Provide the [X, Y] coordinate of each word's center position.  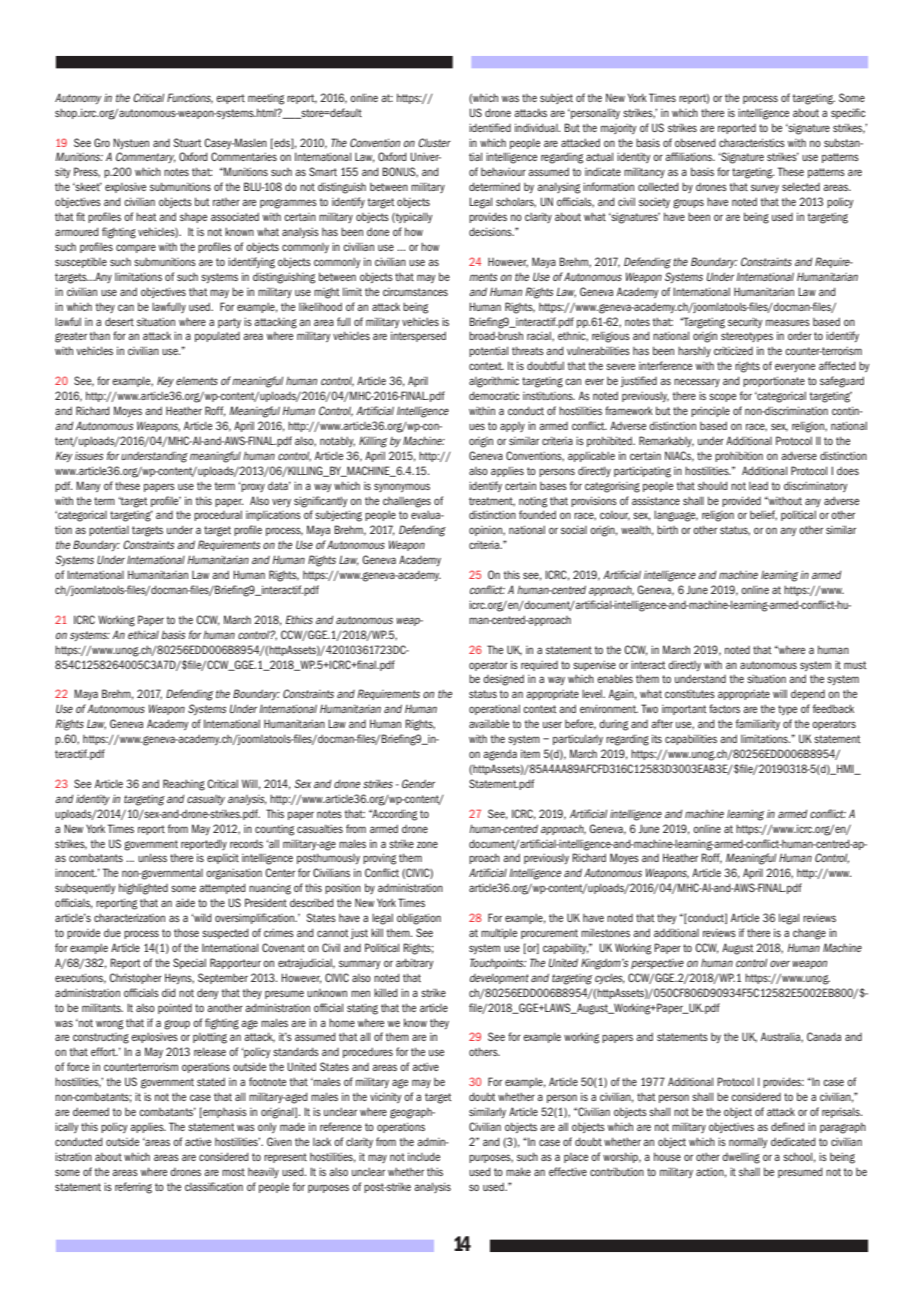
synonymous [402, 487]
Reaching [184, 785]
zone [427, 844]
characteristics [752, 142]
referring [133, 1188]
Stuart [188, 142]
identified [490, 127]
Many [88, 486]
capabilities [691, 739]
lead [758, 485]
